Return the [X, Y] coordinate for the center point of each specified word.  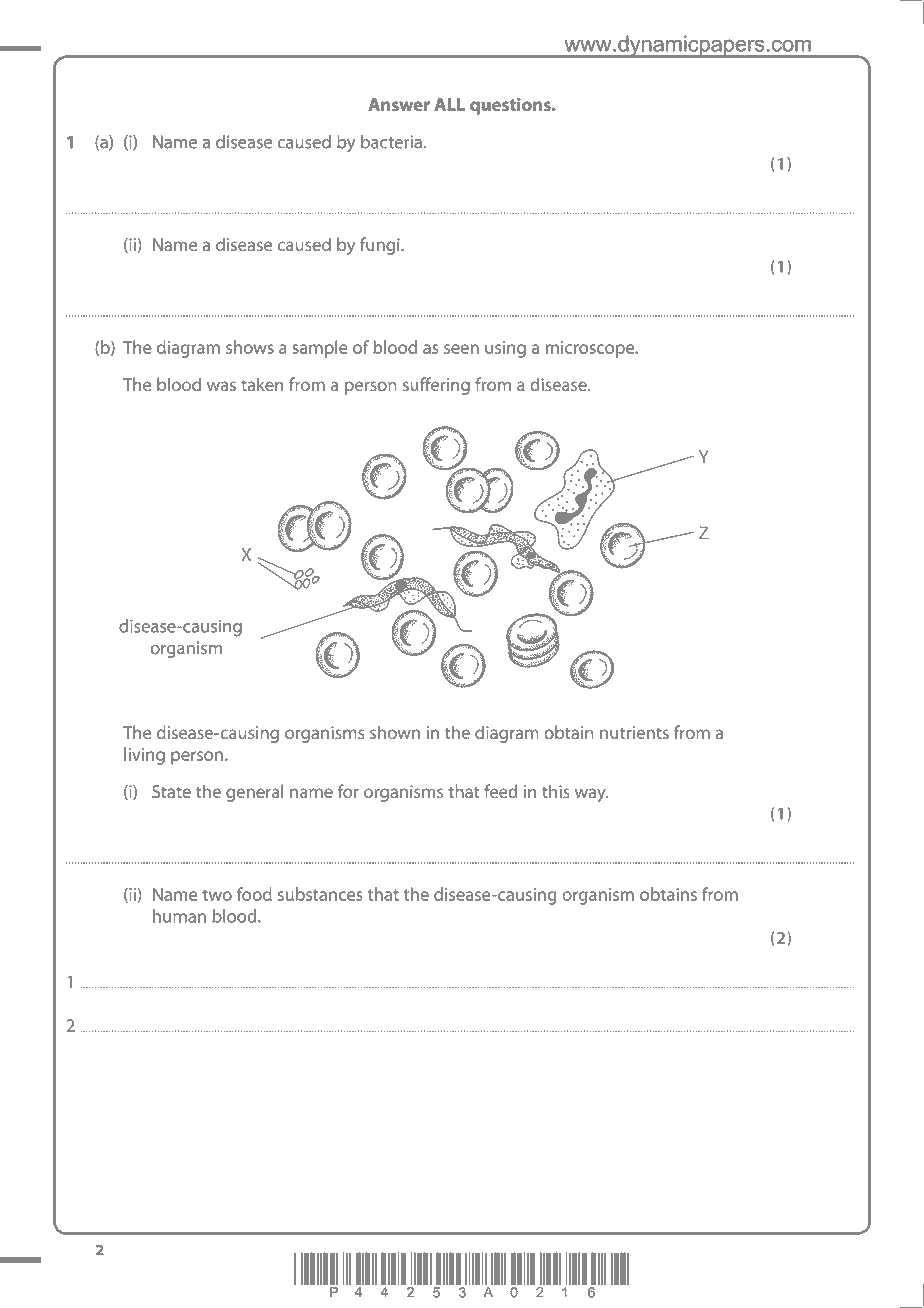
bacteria [391, 142]
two [217, 895]
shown [395, 732]
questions [511, 106]
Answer [399, 104]
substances [320, 894]
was [221, 386]
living [144, 756]
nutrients [634, 732]
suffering [436, 386]
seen [461, 349]
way [591, 795]
